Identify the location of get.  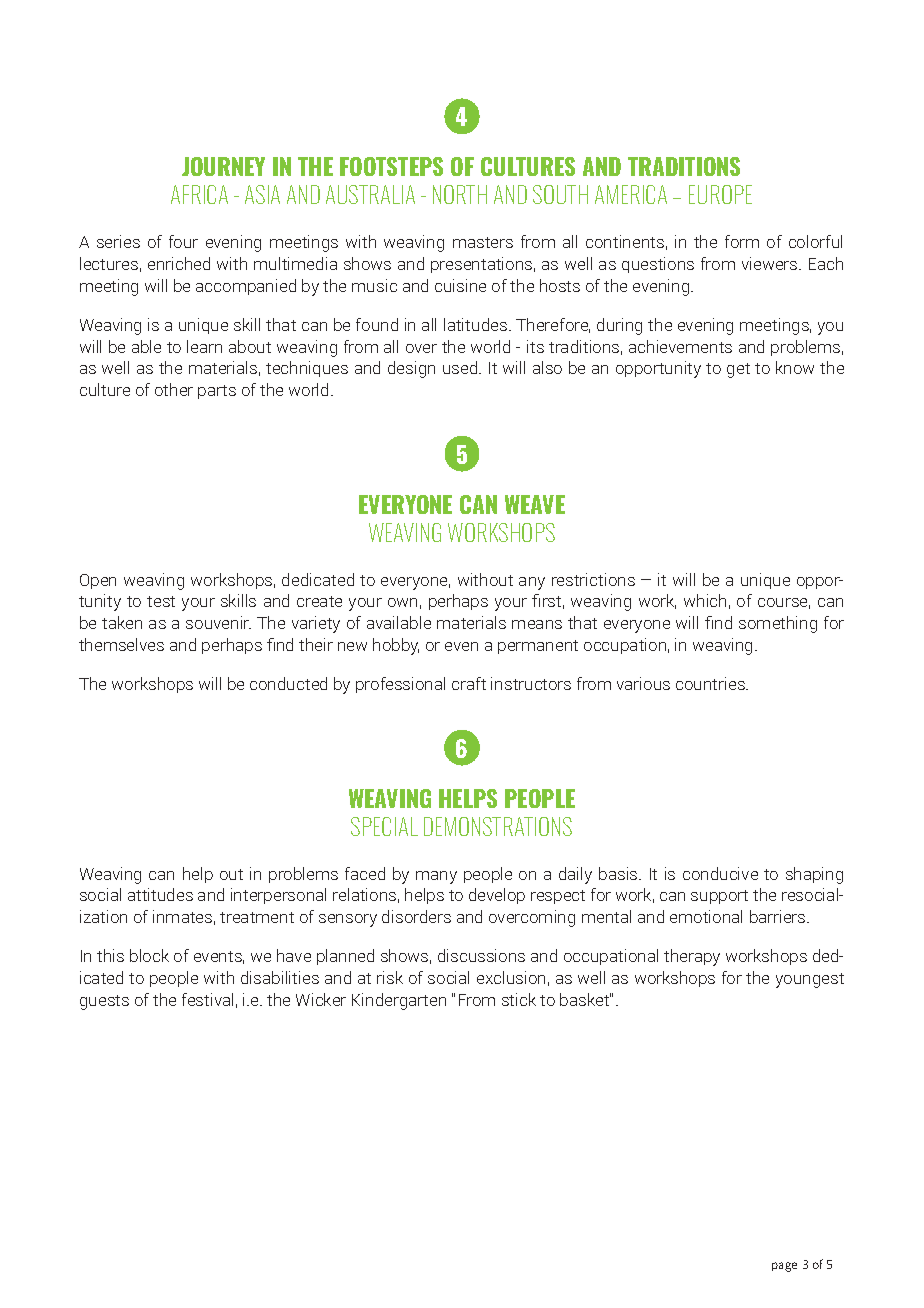
(738, 370).
